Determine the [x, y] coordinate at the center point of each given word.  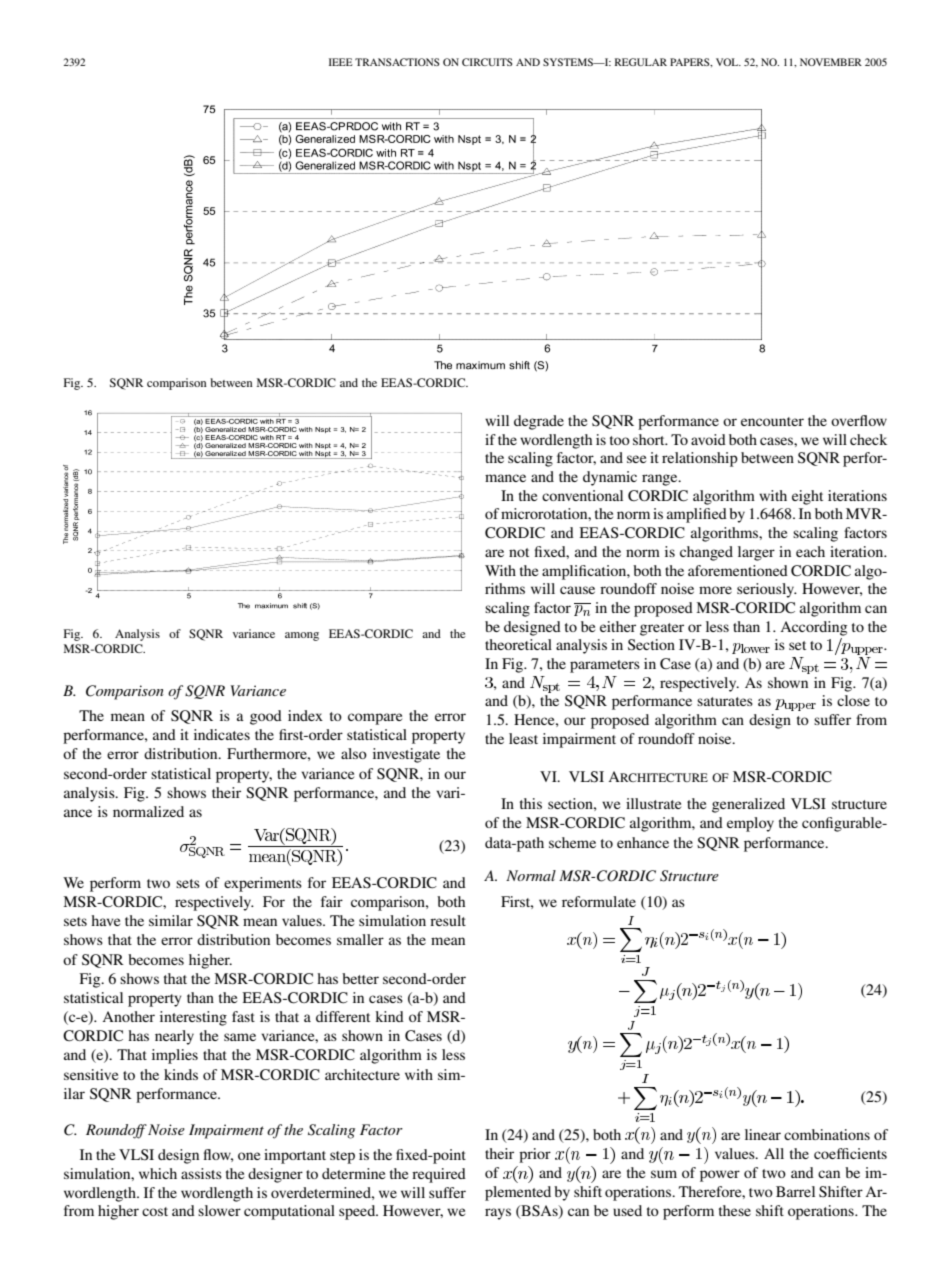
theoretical [518, 644]
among [302, 636]
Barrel [795, 1191]
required [439, 1175]
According [813, 628]
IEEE [341, 62]
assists [201, 1173]
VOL [728, 62]
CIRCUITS [487, 62]
